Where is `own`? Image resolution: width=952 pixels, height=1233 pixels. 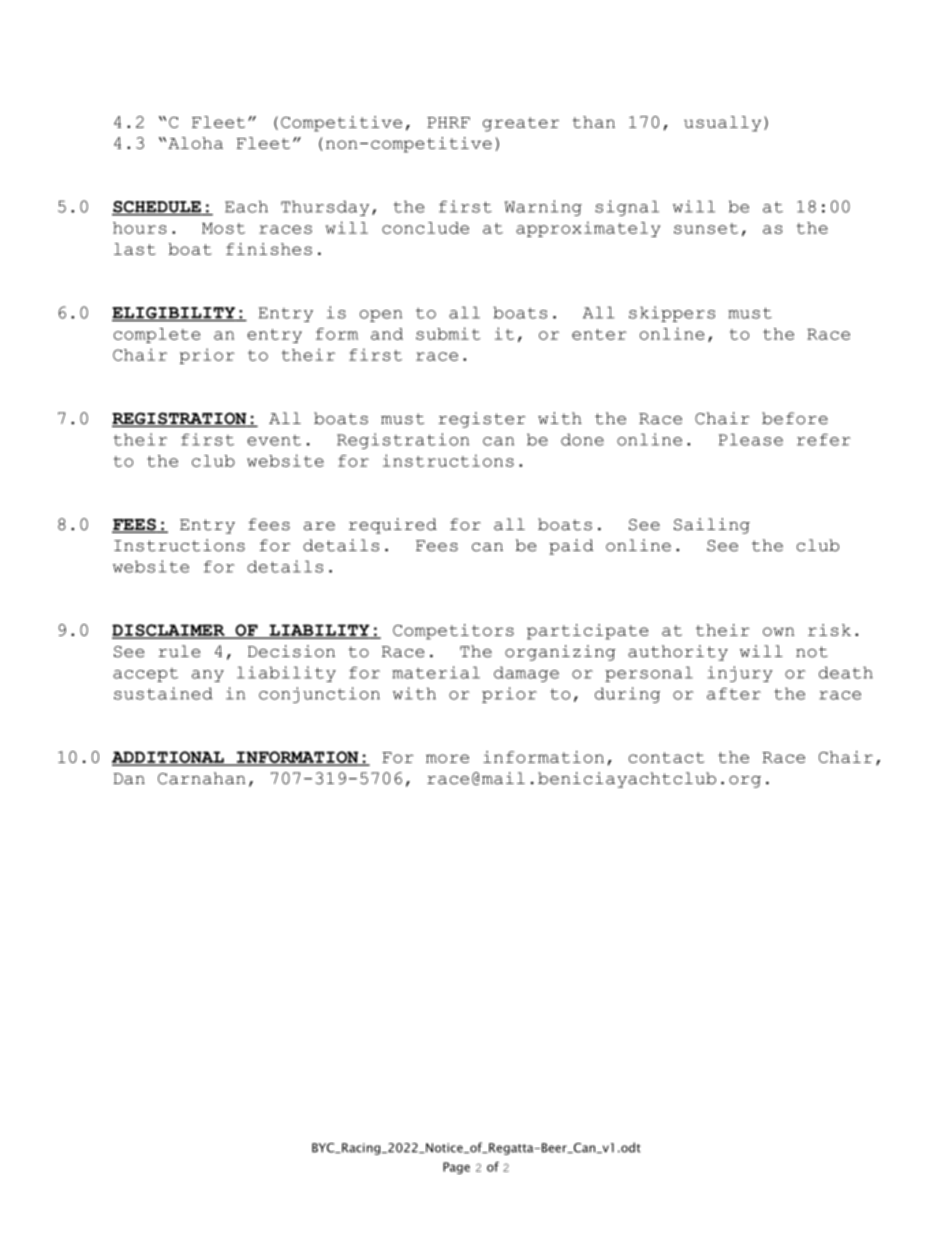
own is located at coordinates (778, 631).
